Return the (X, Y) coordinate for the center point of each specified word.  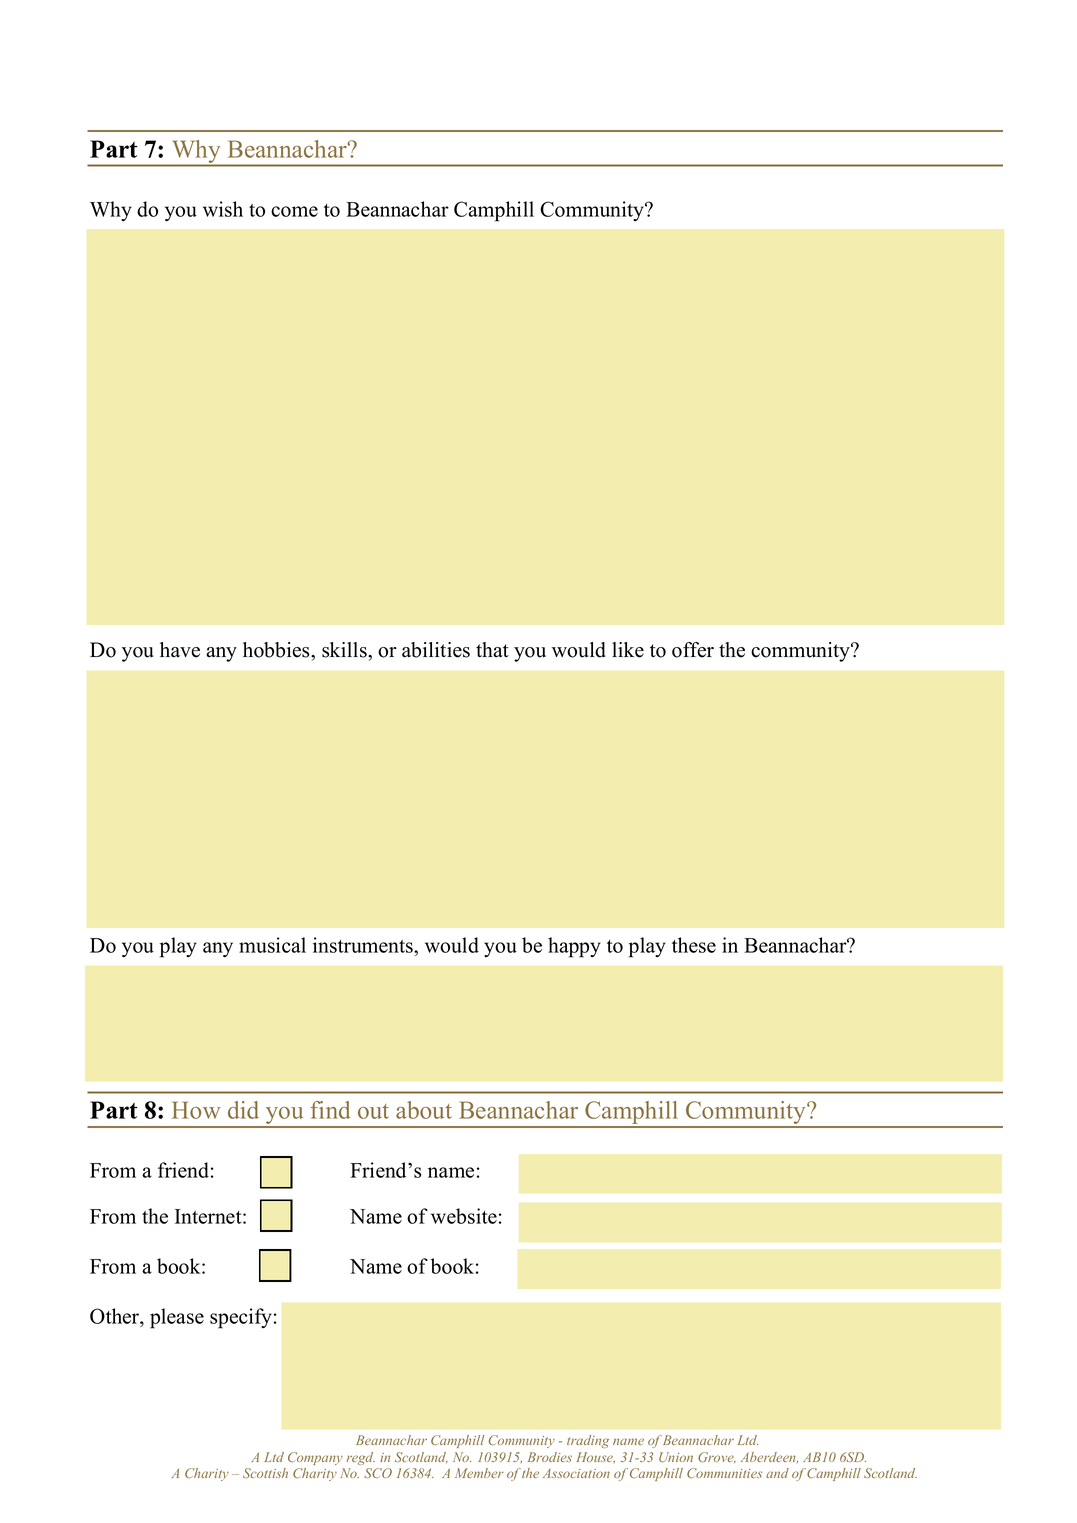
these (694, 945)
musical (272, 945)
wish (223, 209)
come (294, 211)
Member (479, 1473)
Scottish (265, 1473)
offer (693, 650)
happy (574, 947)
